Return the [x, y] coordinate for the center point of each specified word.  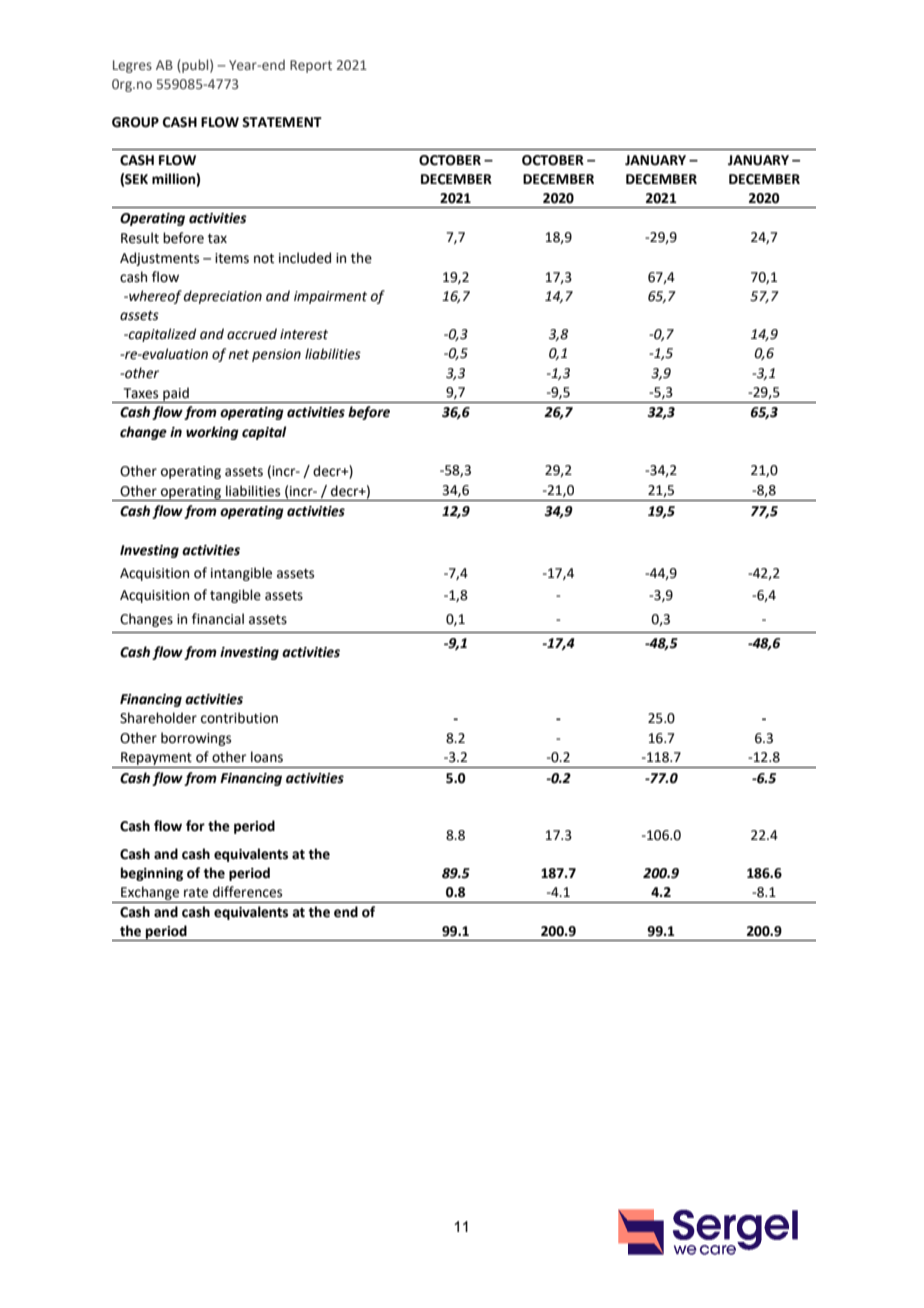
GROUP [135, 122]
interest [304, 334]
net [238, 355]
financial [218, 619]
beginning [152, 874]
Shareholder [158, 718]
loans [267, 757]
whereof [154, 297]
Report [311, 66]
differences [247, 892]
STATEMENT [282, 122]
